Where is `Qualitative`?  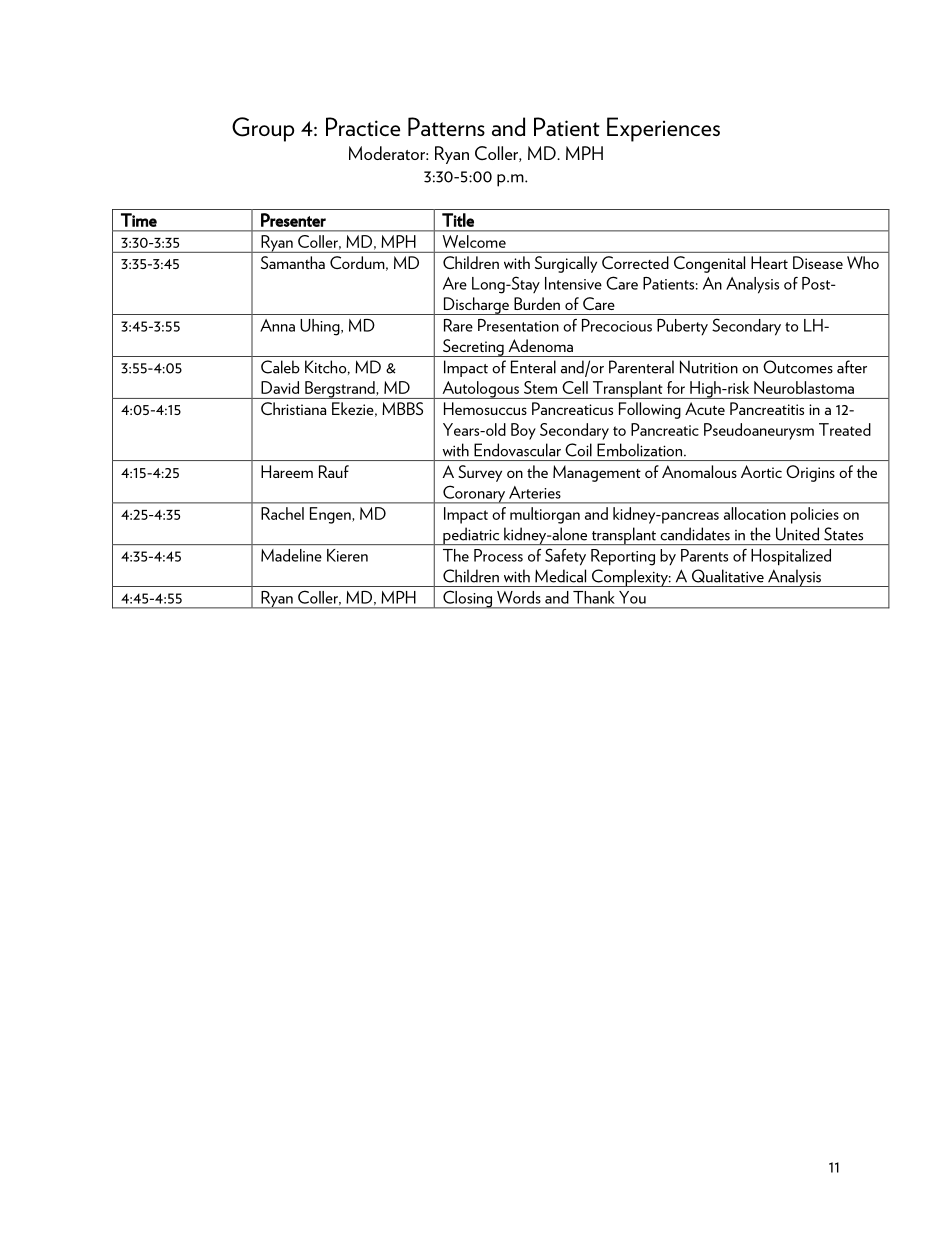 Qualitative is located at coordinates (728, 576).
